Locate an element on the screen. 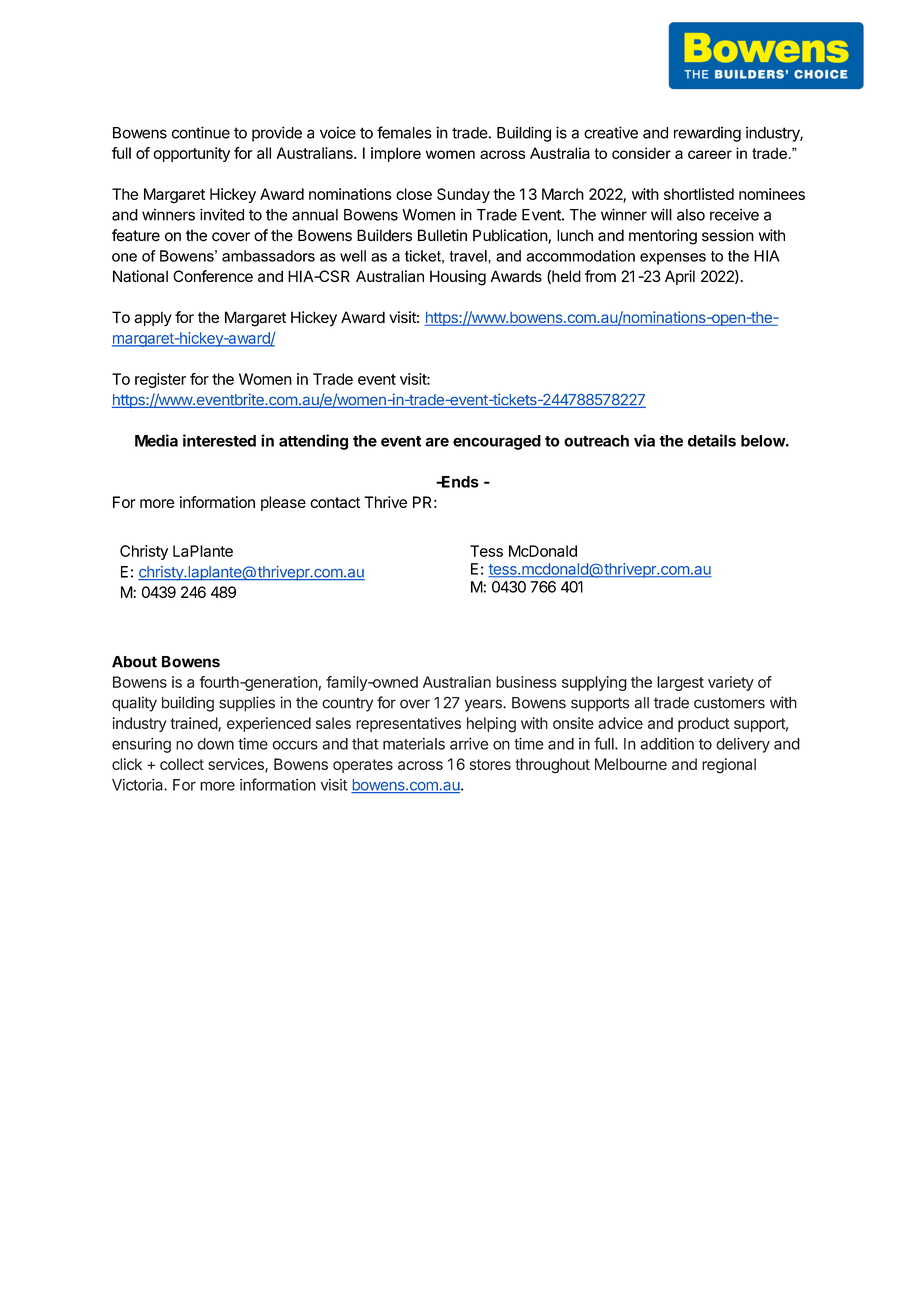 The image size is (924, 1307). details is located at coordinates (712, 440).
